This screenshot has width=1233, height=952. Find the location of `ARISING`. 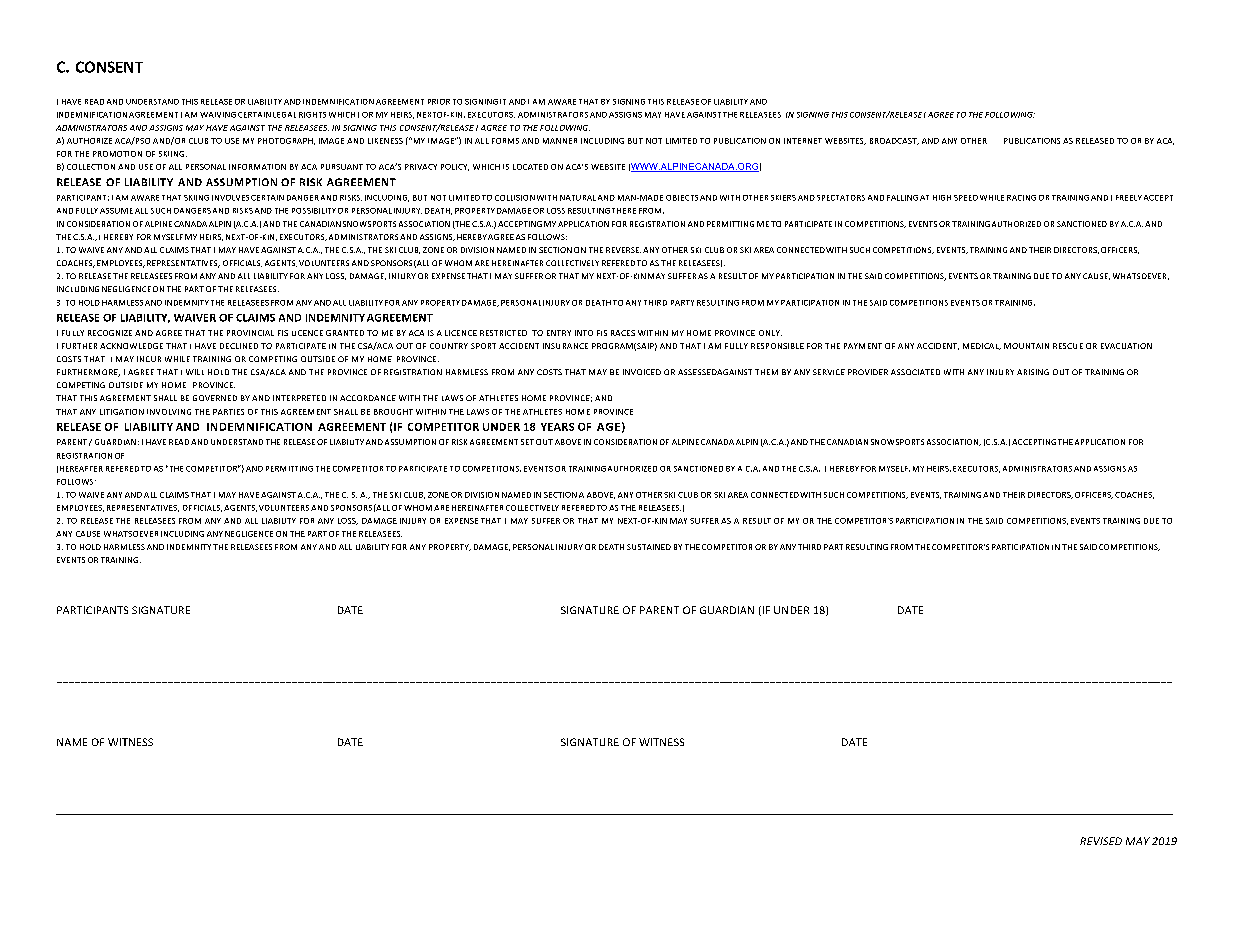

ARISING is located at coordinates (1033, 372).
